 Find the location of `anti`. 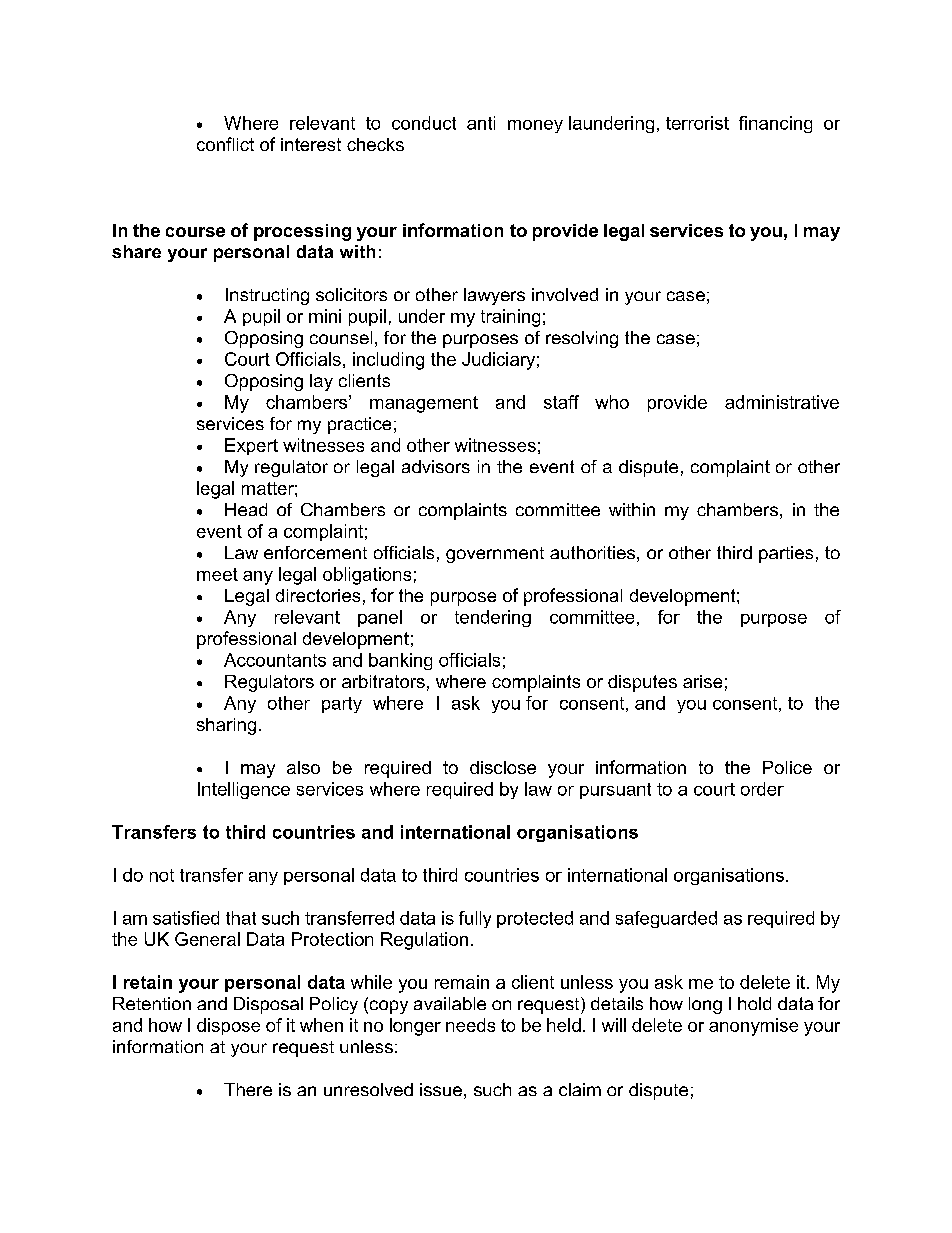

anti is located at coordinates (481, 123).
